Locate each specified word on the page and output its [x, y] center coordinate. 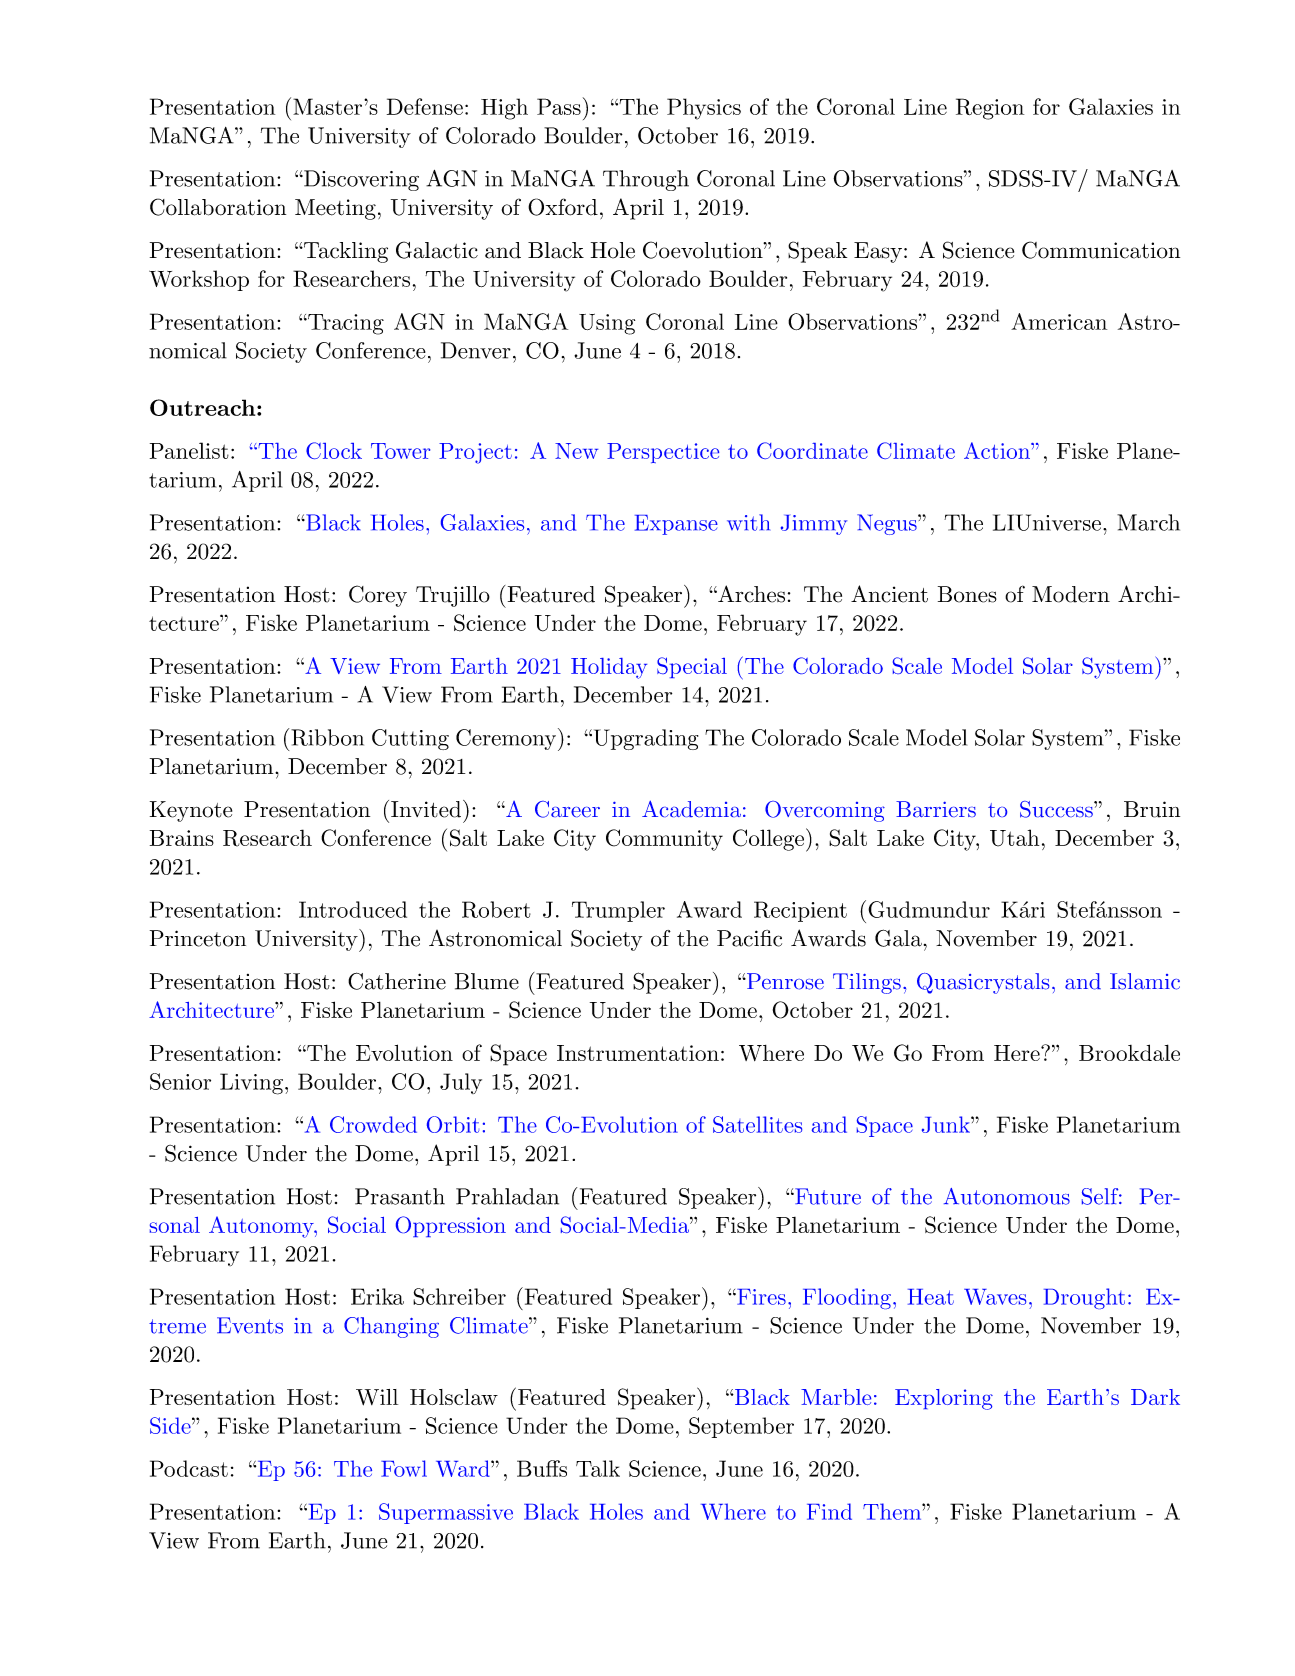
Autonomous [1007, 1196]
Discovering [360, 180]
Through [646, 180]
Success [1056, 809]
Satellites [757, 1124]
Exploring [944, 1399]
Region [990, 109]
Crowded [373, 1124]
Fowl [404, 1468]
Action [998, 450]
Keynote [191, 811]
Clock [334, 450]
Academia [691, 808]
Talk [598, 1468]
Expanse [676, 525]
